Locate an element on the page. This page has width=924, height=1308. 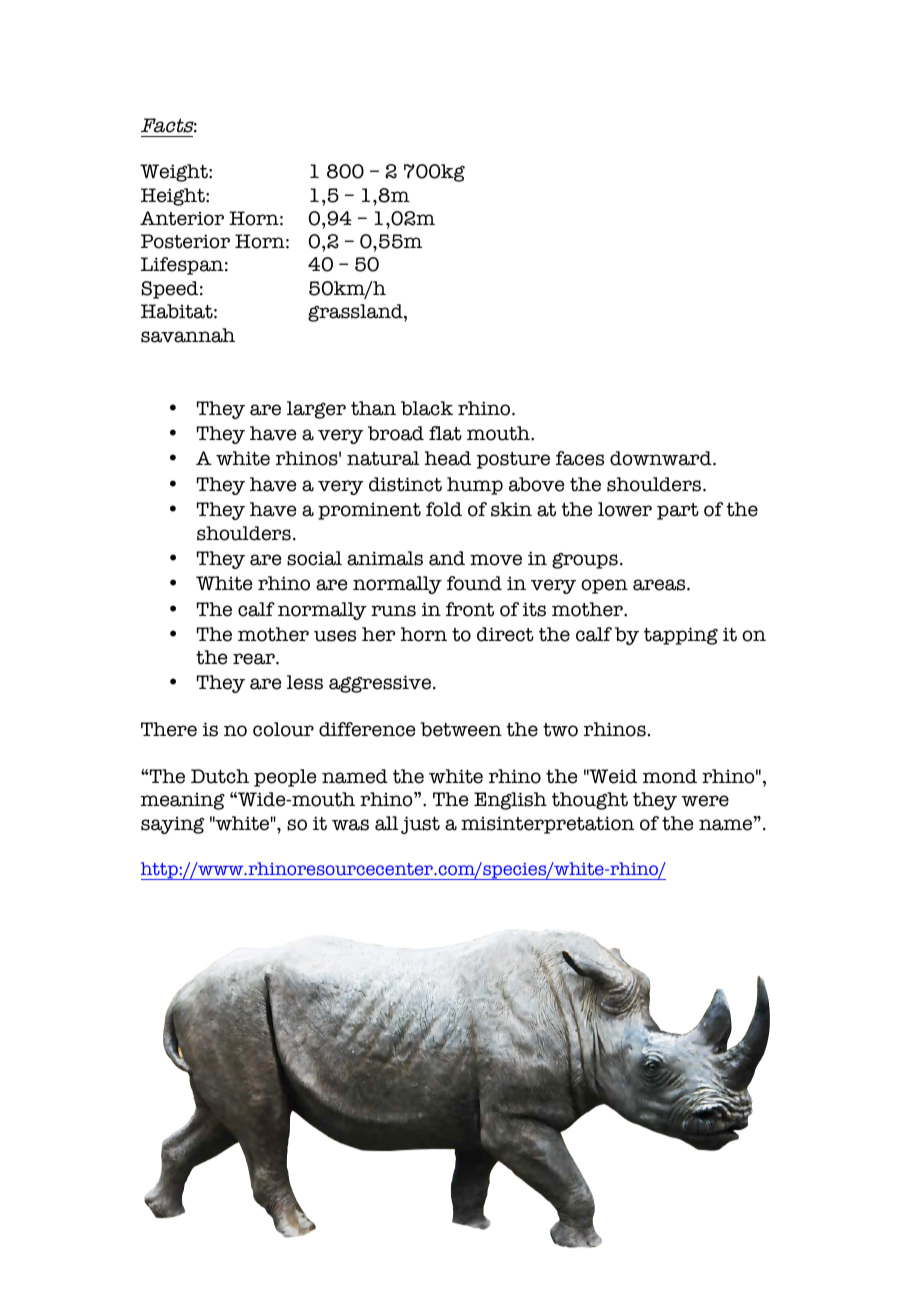
downward is located at coordinates (662, 458).
